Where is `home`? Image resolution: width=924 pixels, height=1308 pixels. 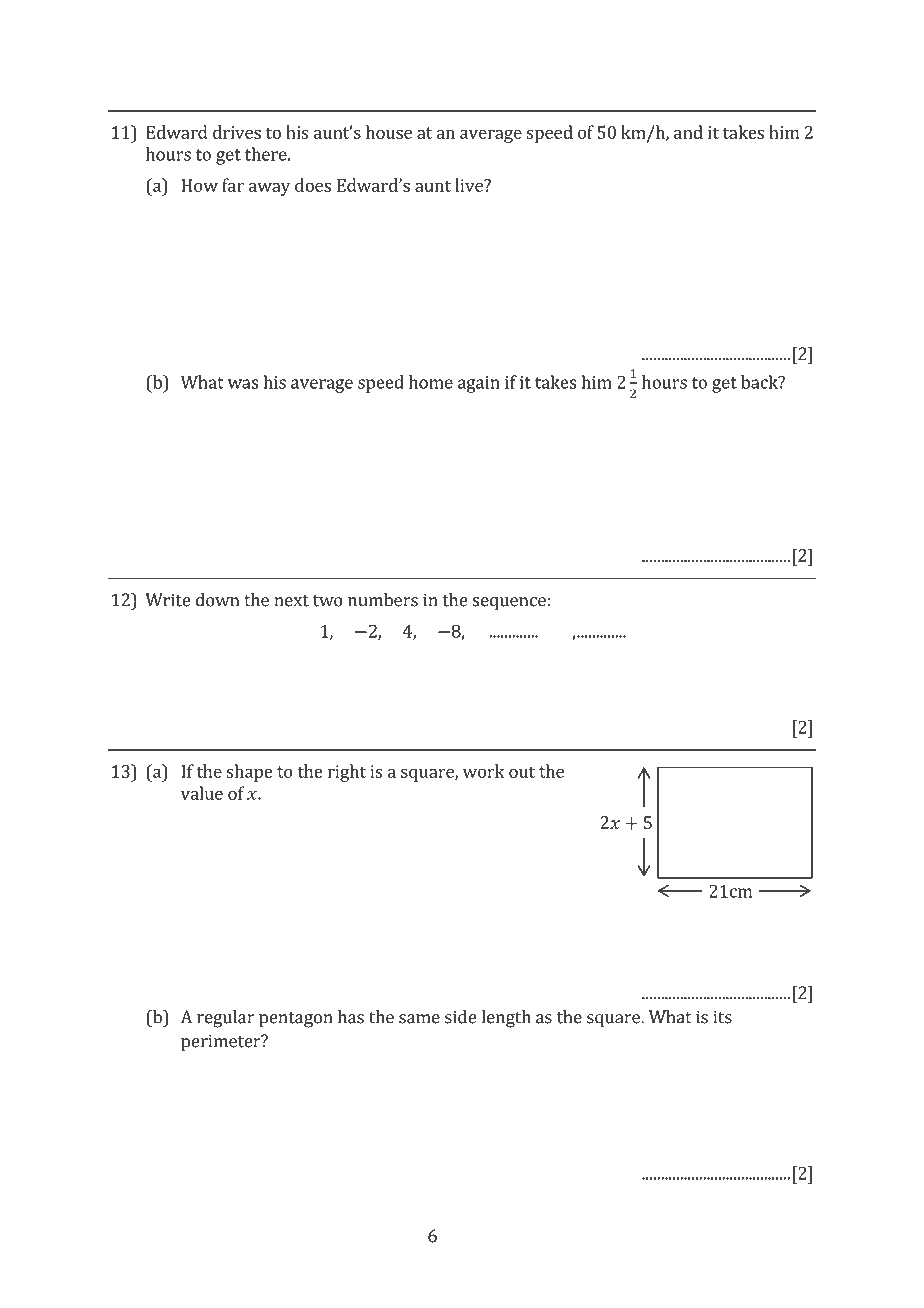
home is located at coordinates (431, 382).
